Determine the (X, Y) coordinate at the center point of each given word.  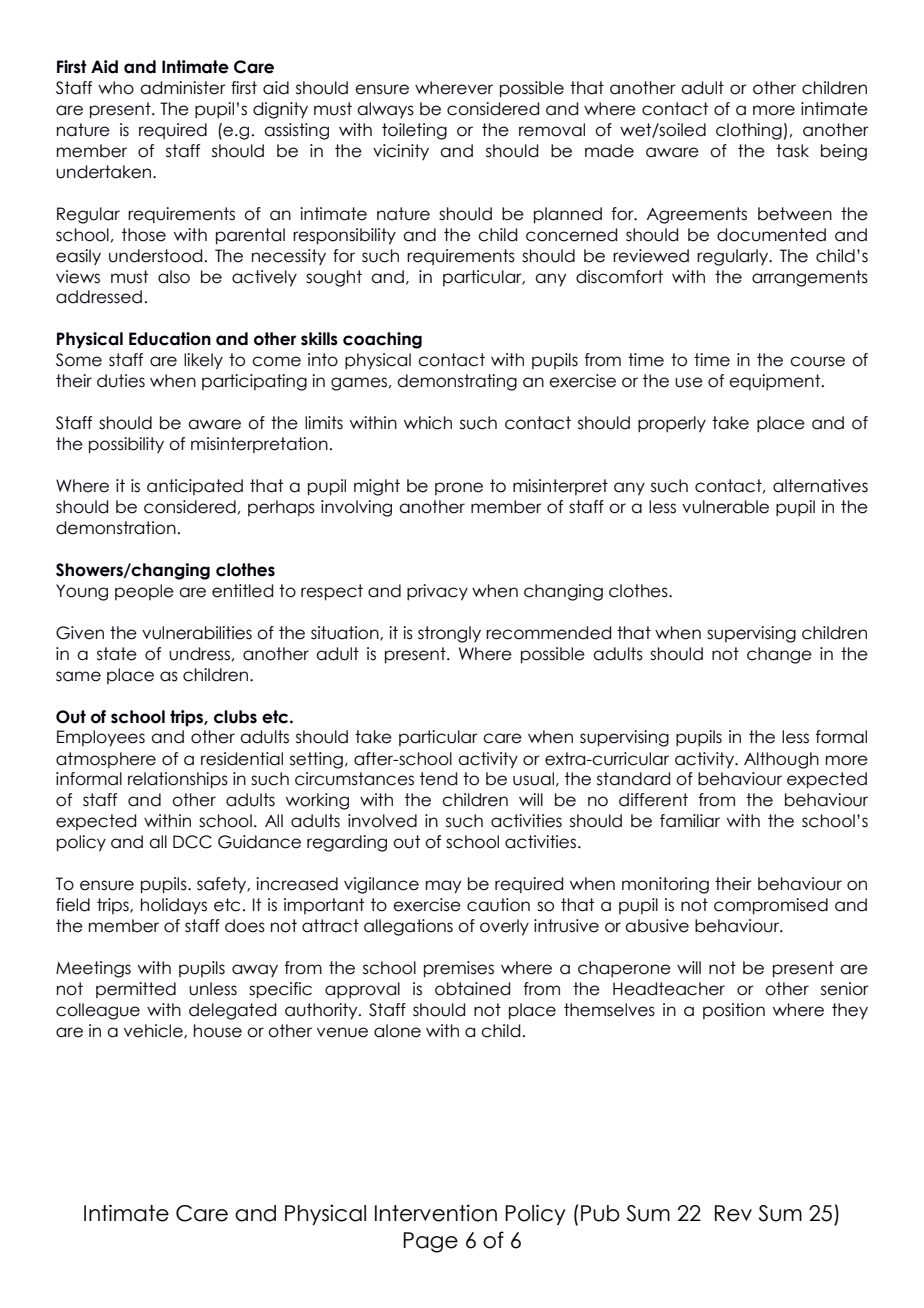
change (779, 655)
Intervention (436, 1213)
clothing (749, 131)
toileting (414, 131)
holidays (174, 906)
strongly (449, 634)
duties (121, 381)
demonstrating (457, 382)
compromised (771, 906)
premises (459, 969)
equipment (776, 382)
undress (199, 654)
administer (183, 88)
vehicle (154, 1031)
